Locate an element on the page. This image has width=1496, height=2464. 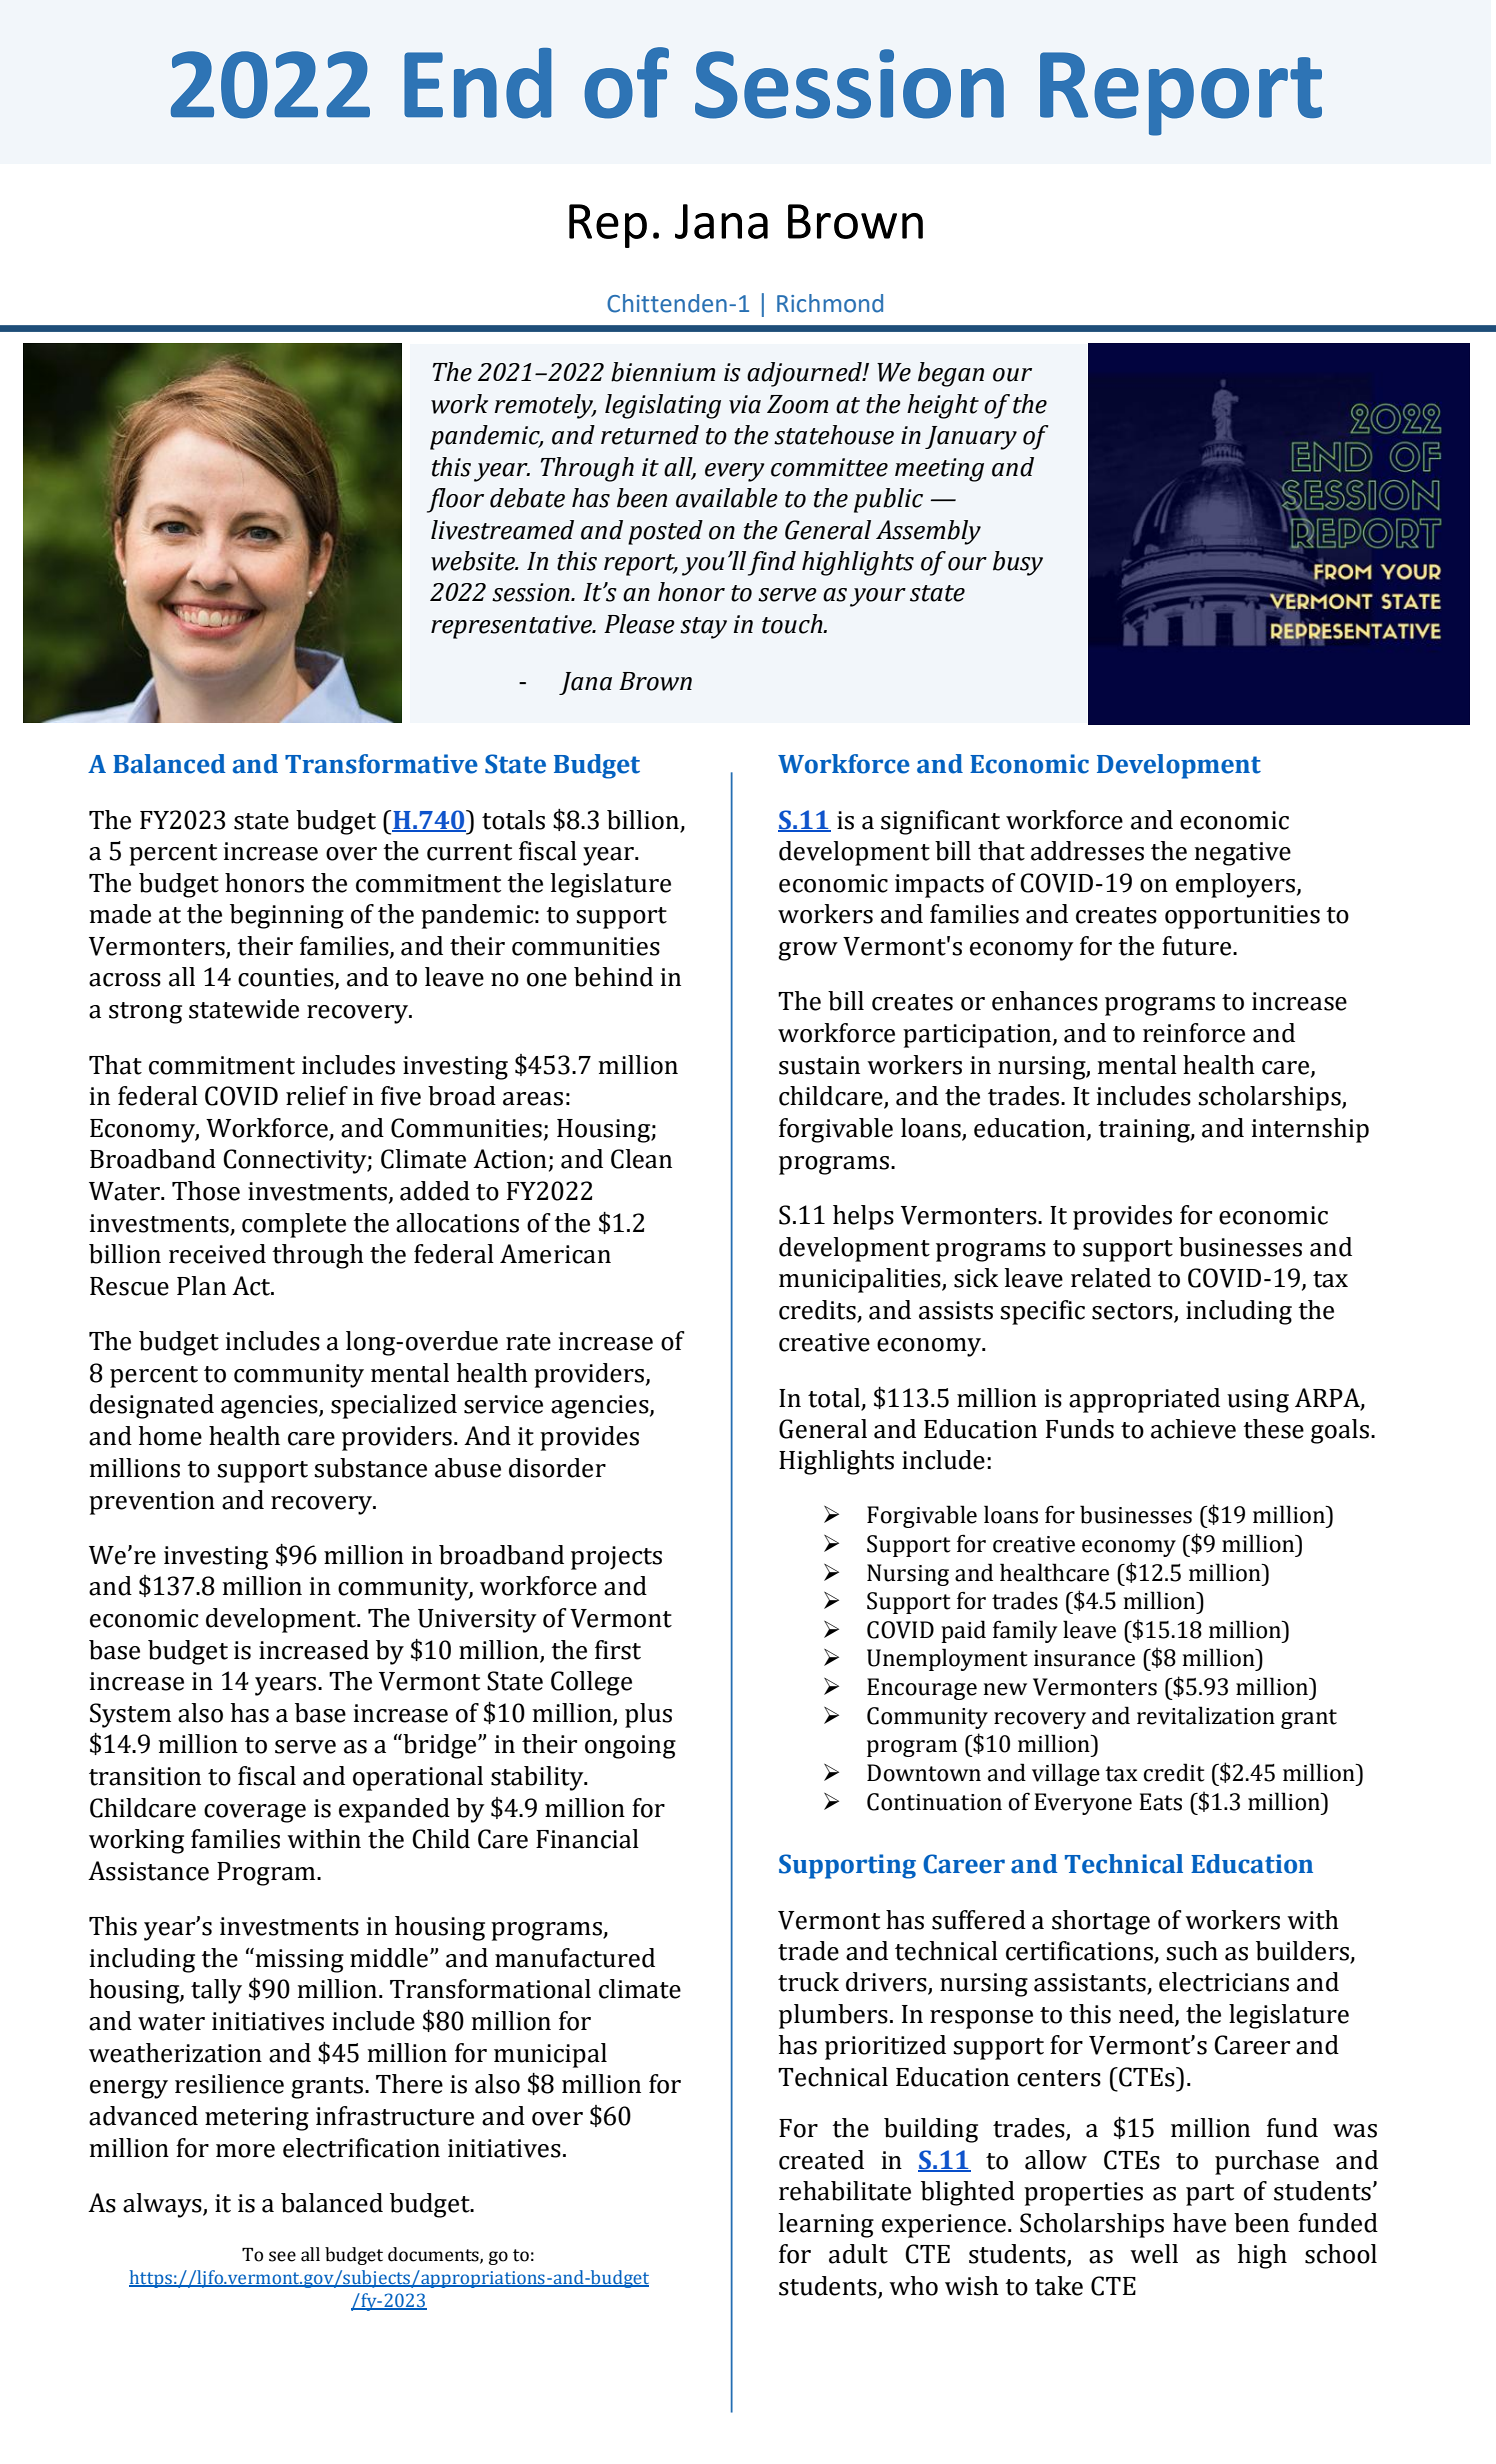
see is located at coordinates (282, 2256).
